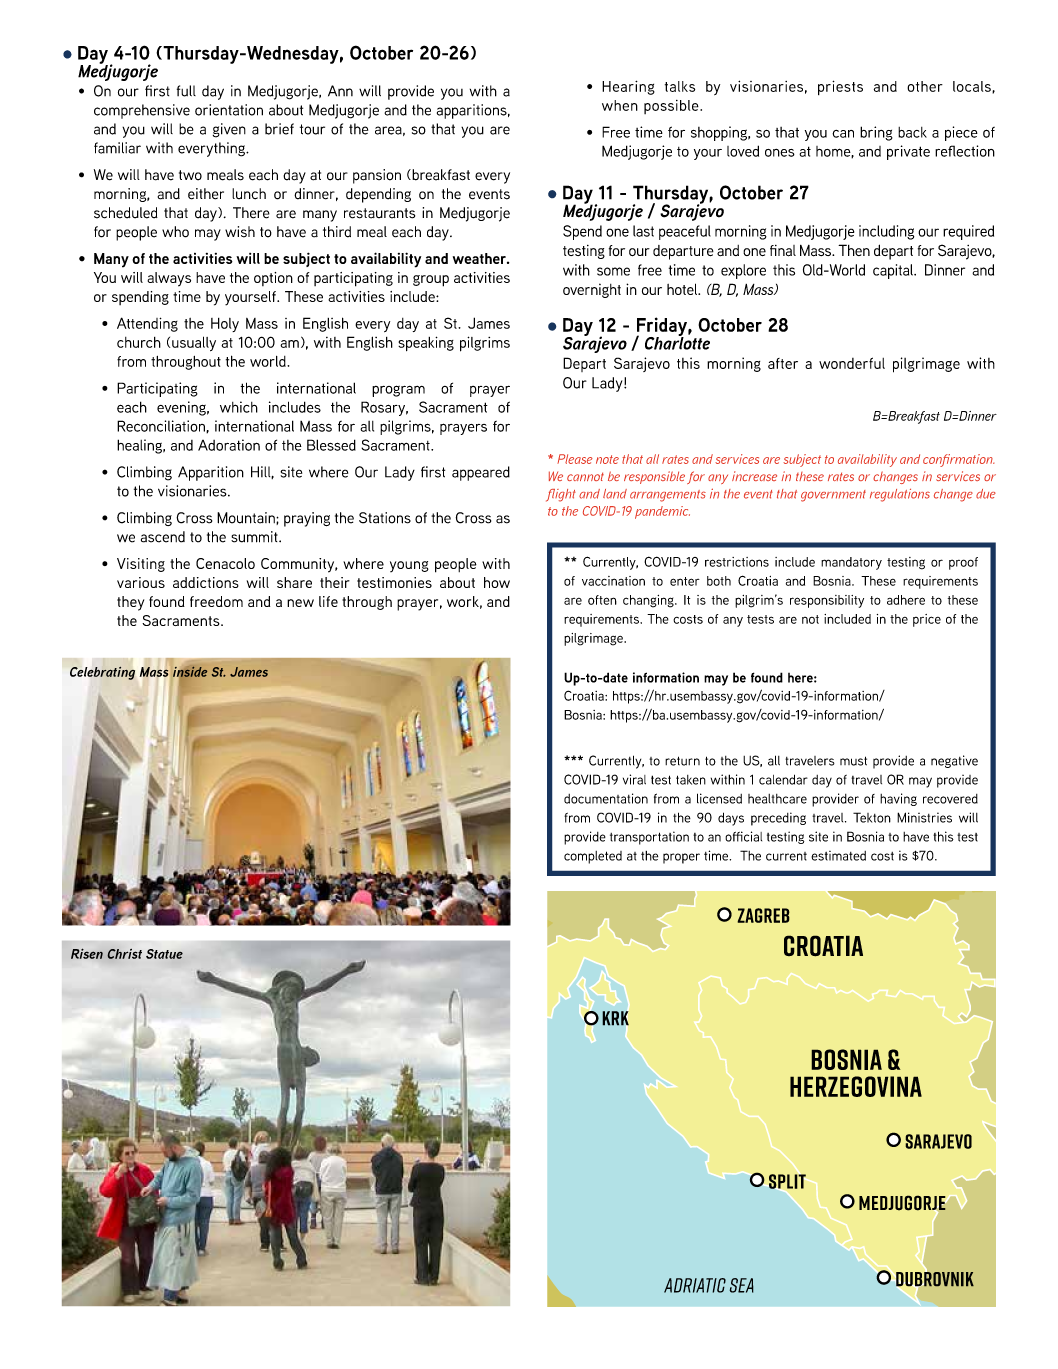 The image size is (1058, 1369). I want to click on Statue, so click(164, 954).
